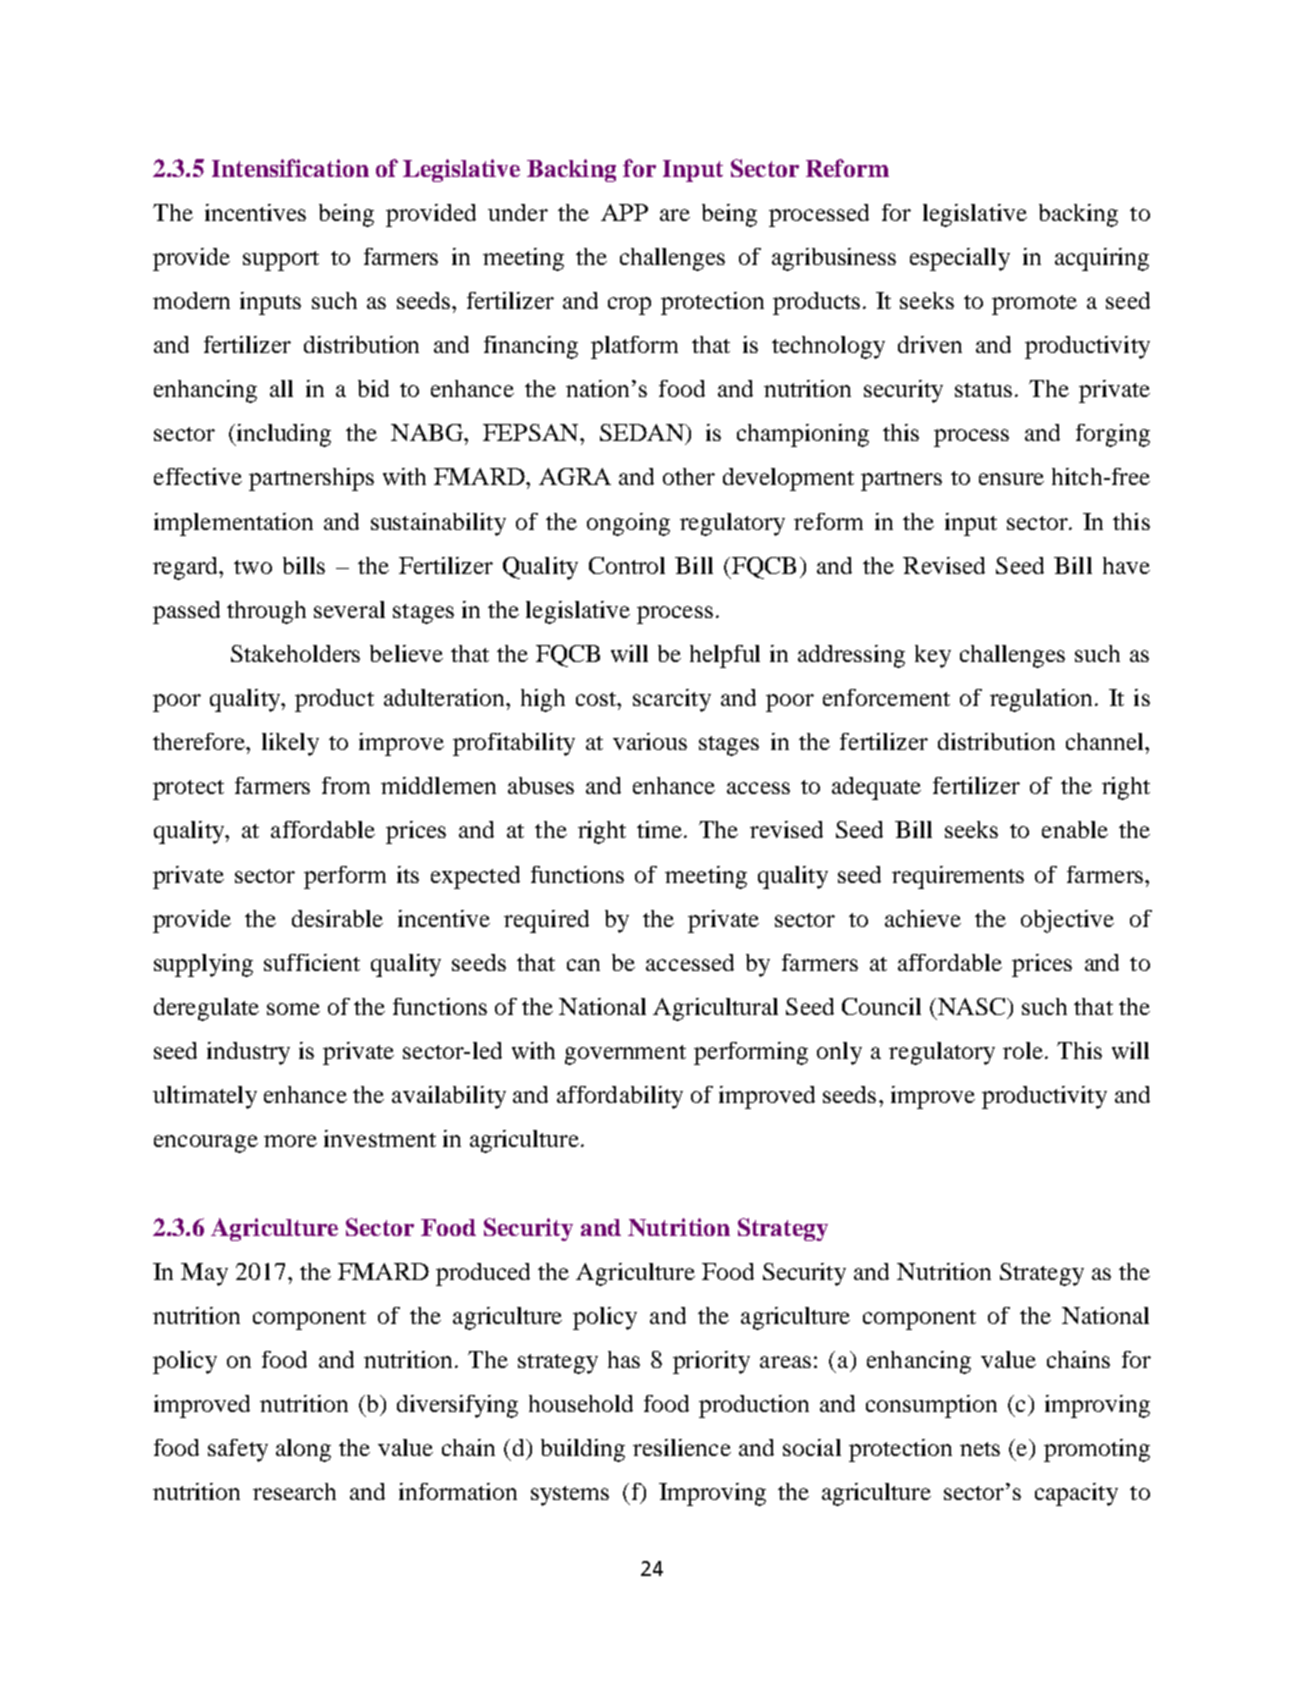 The height and width of the screenshot is (1688, 1304). I want to click on affordability, so click(620, 1097).
